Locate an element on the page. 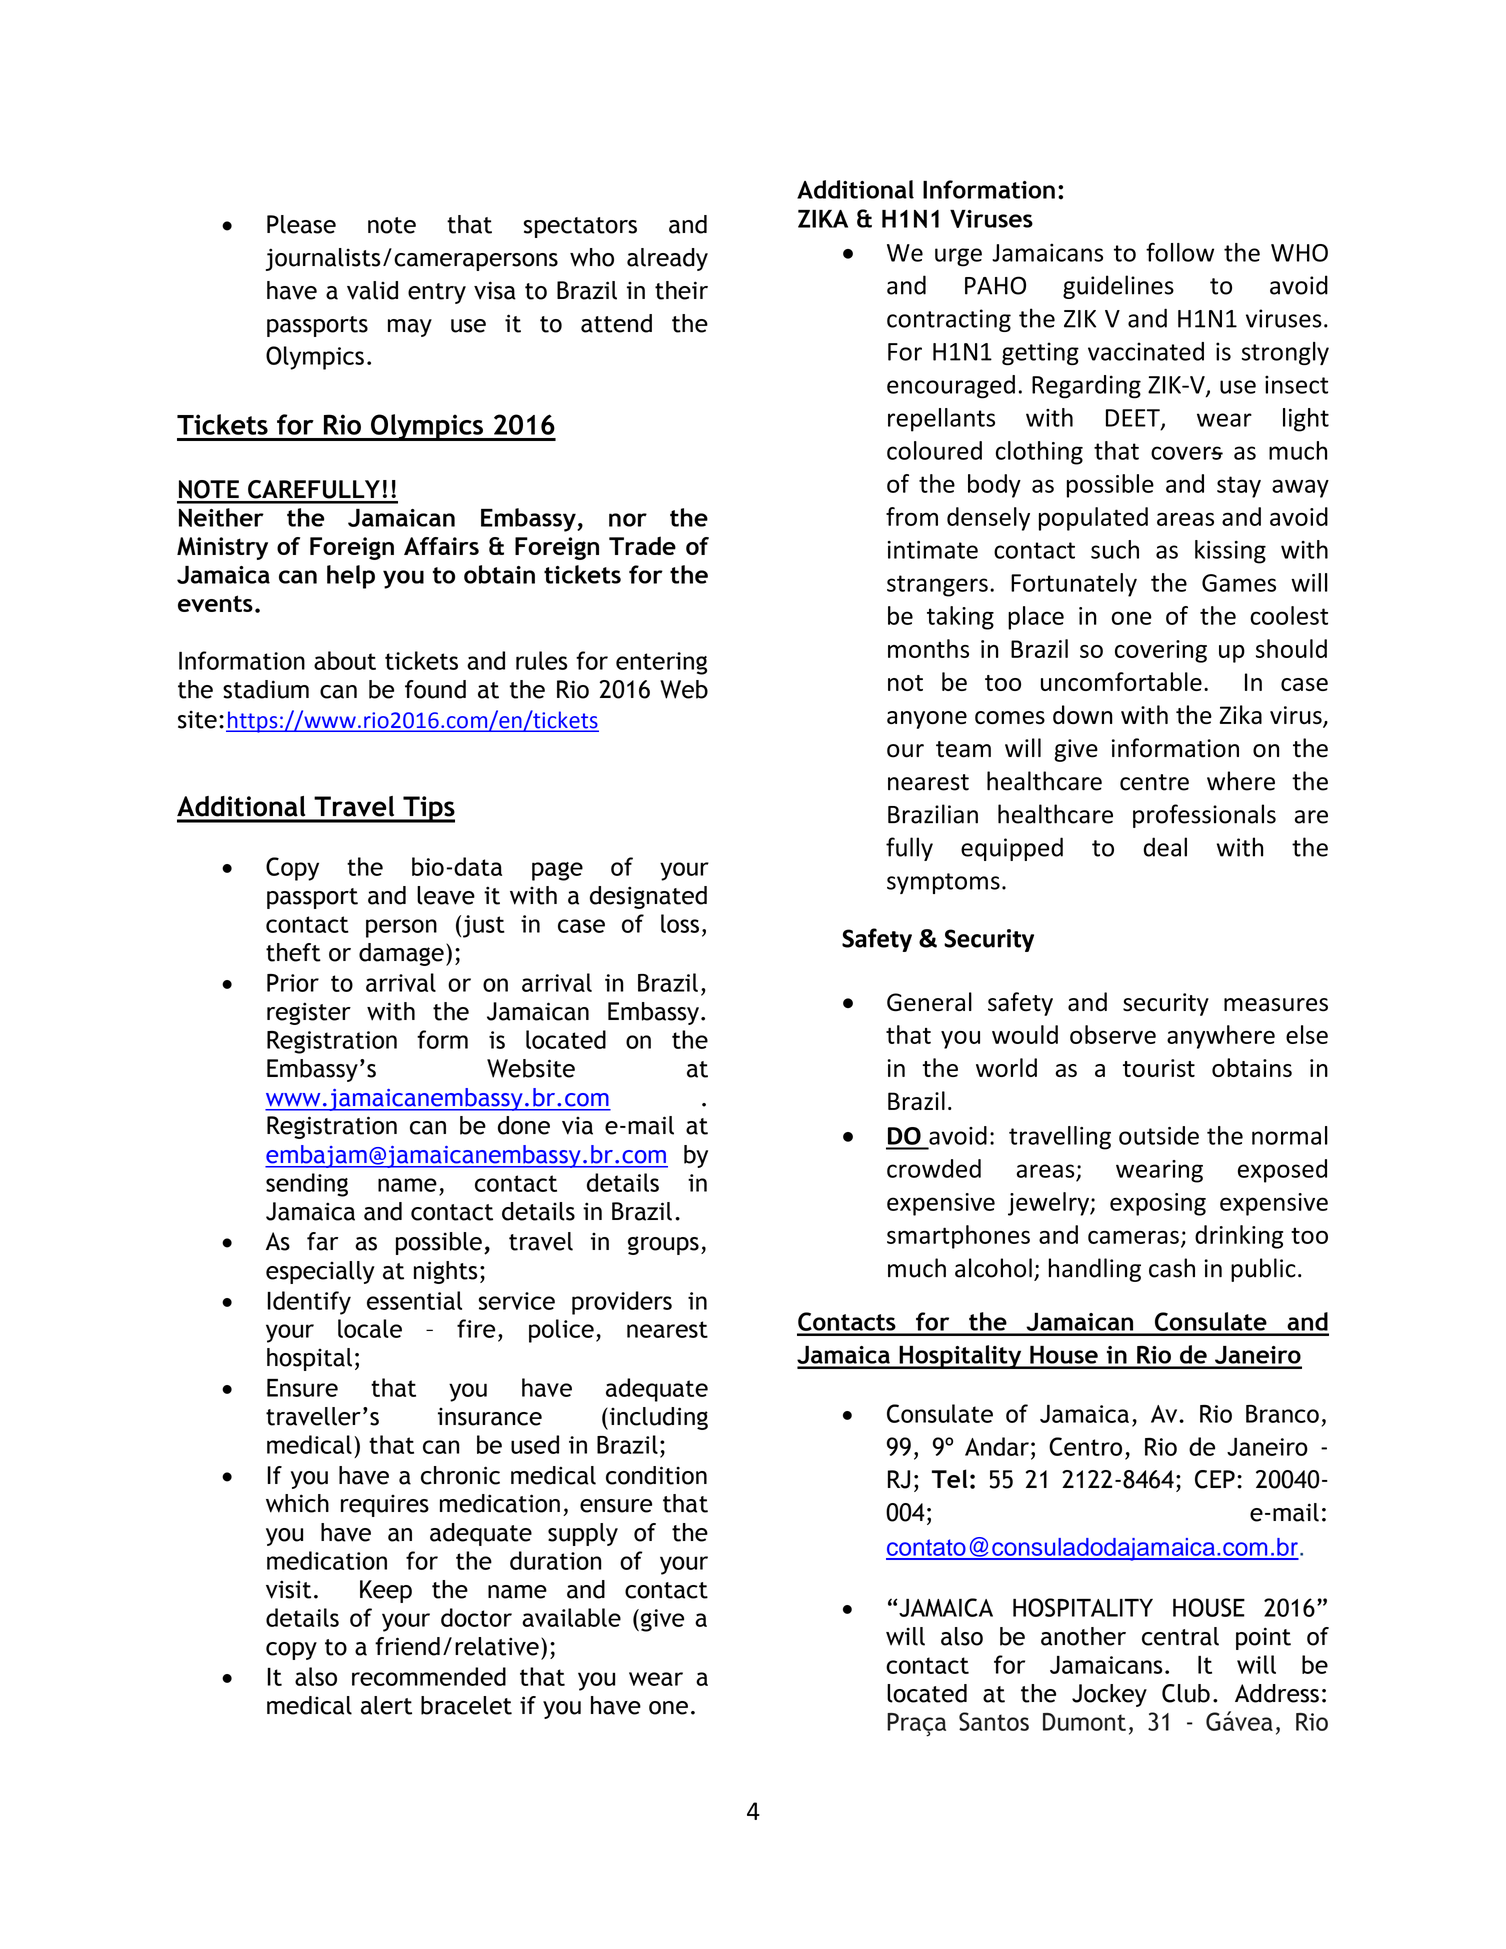 The image size is (1506, 1949). groups is located at coordinates (663, 1245).
